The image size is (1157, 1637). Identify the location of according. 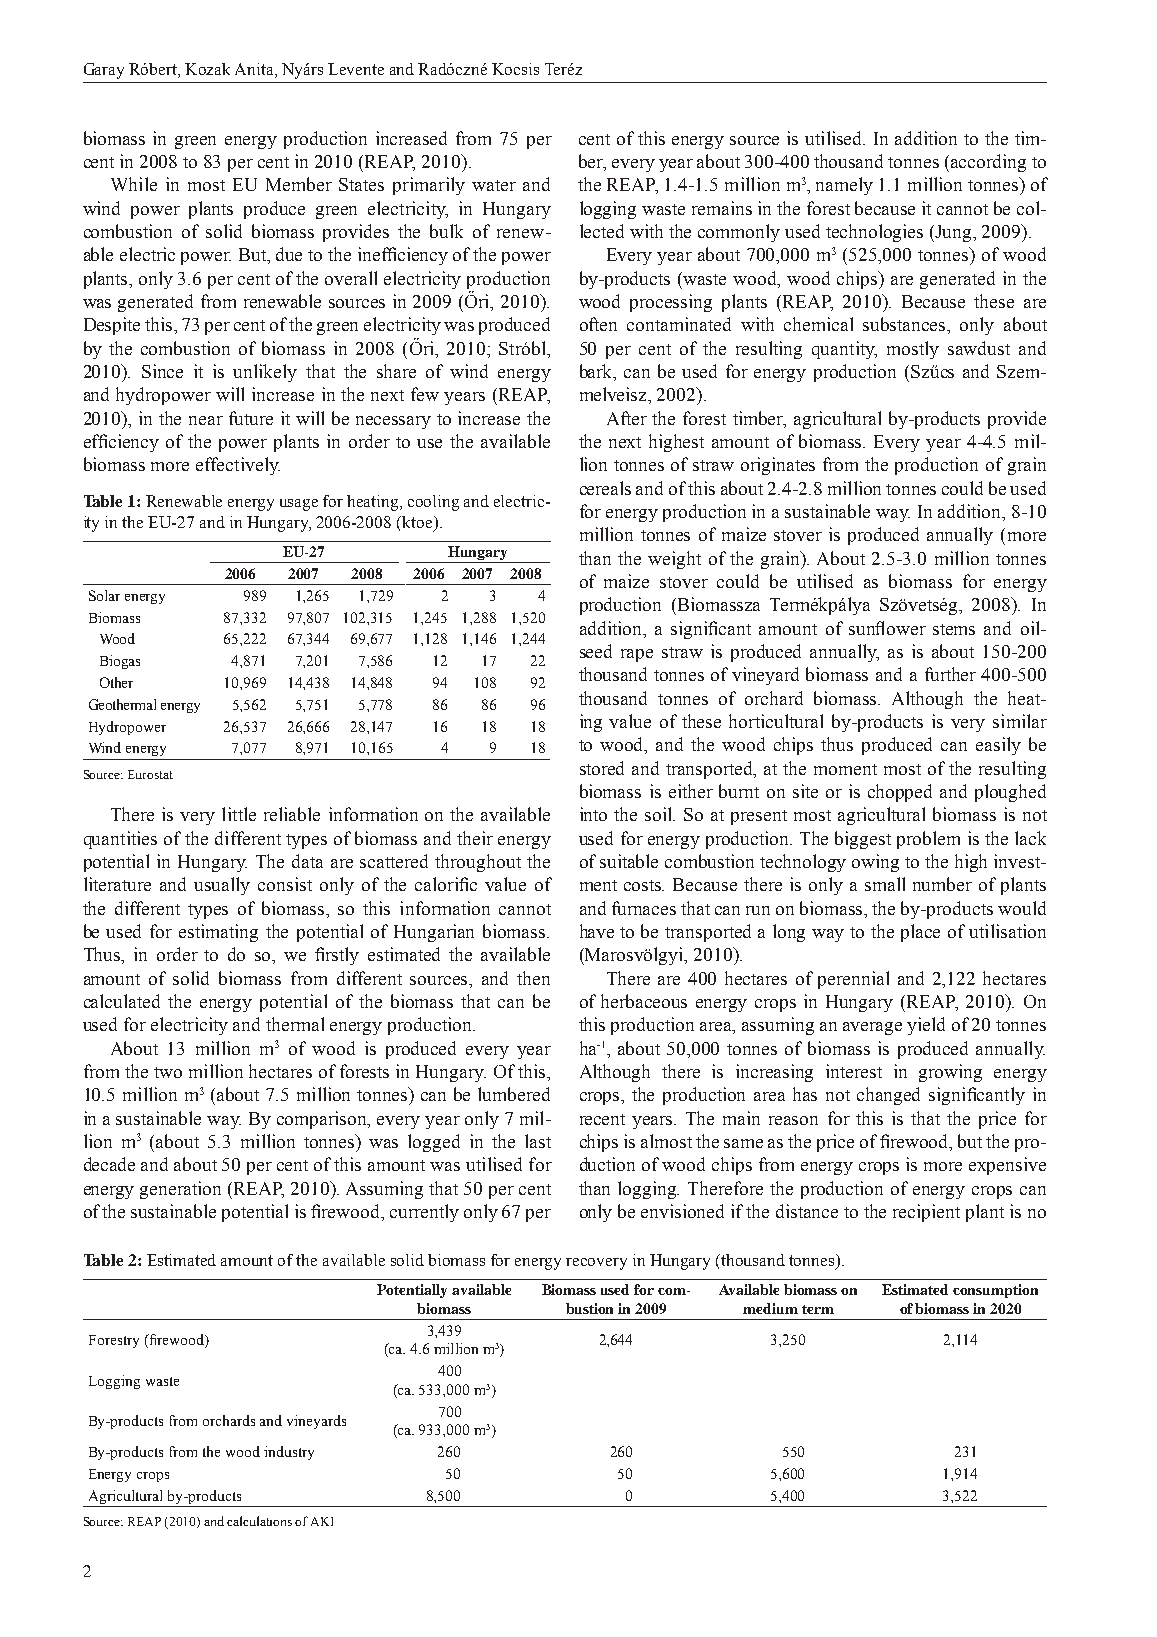
(988, 163).
